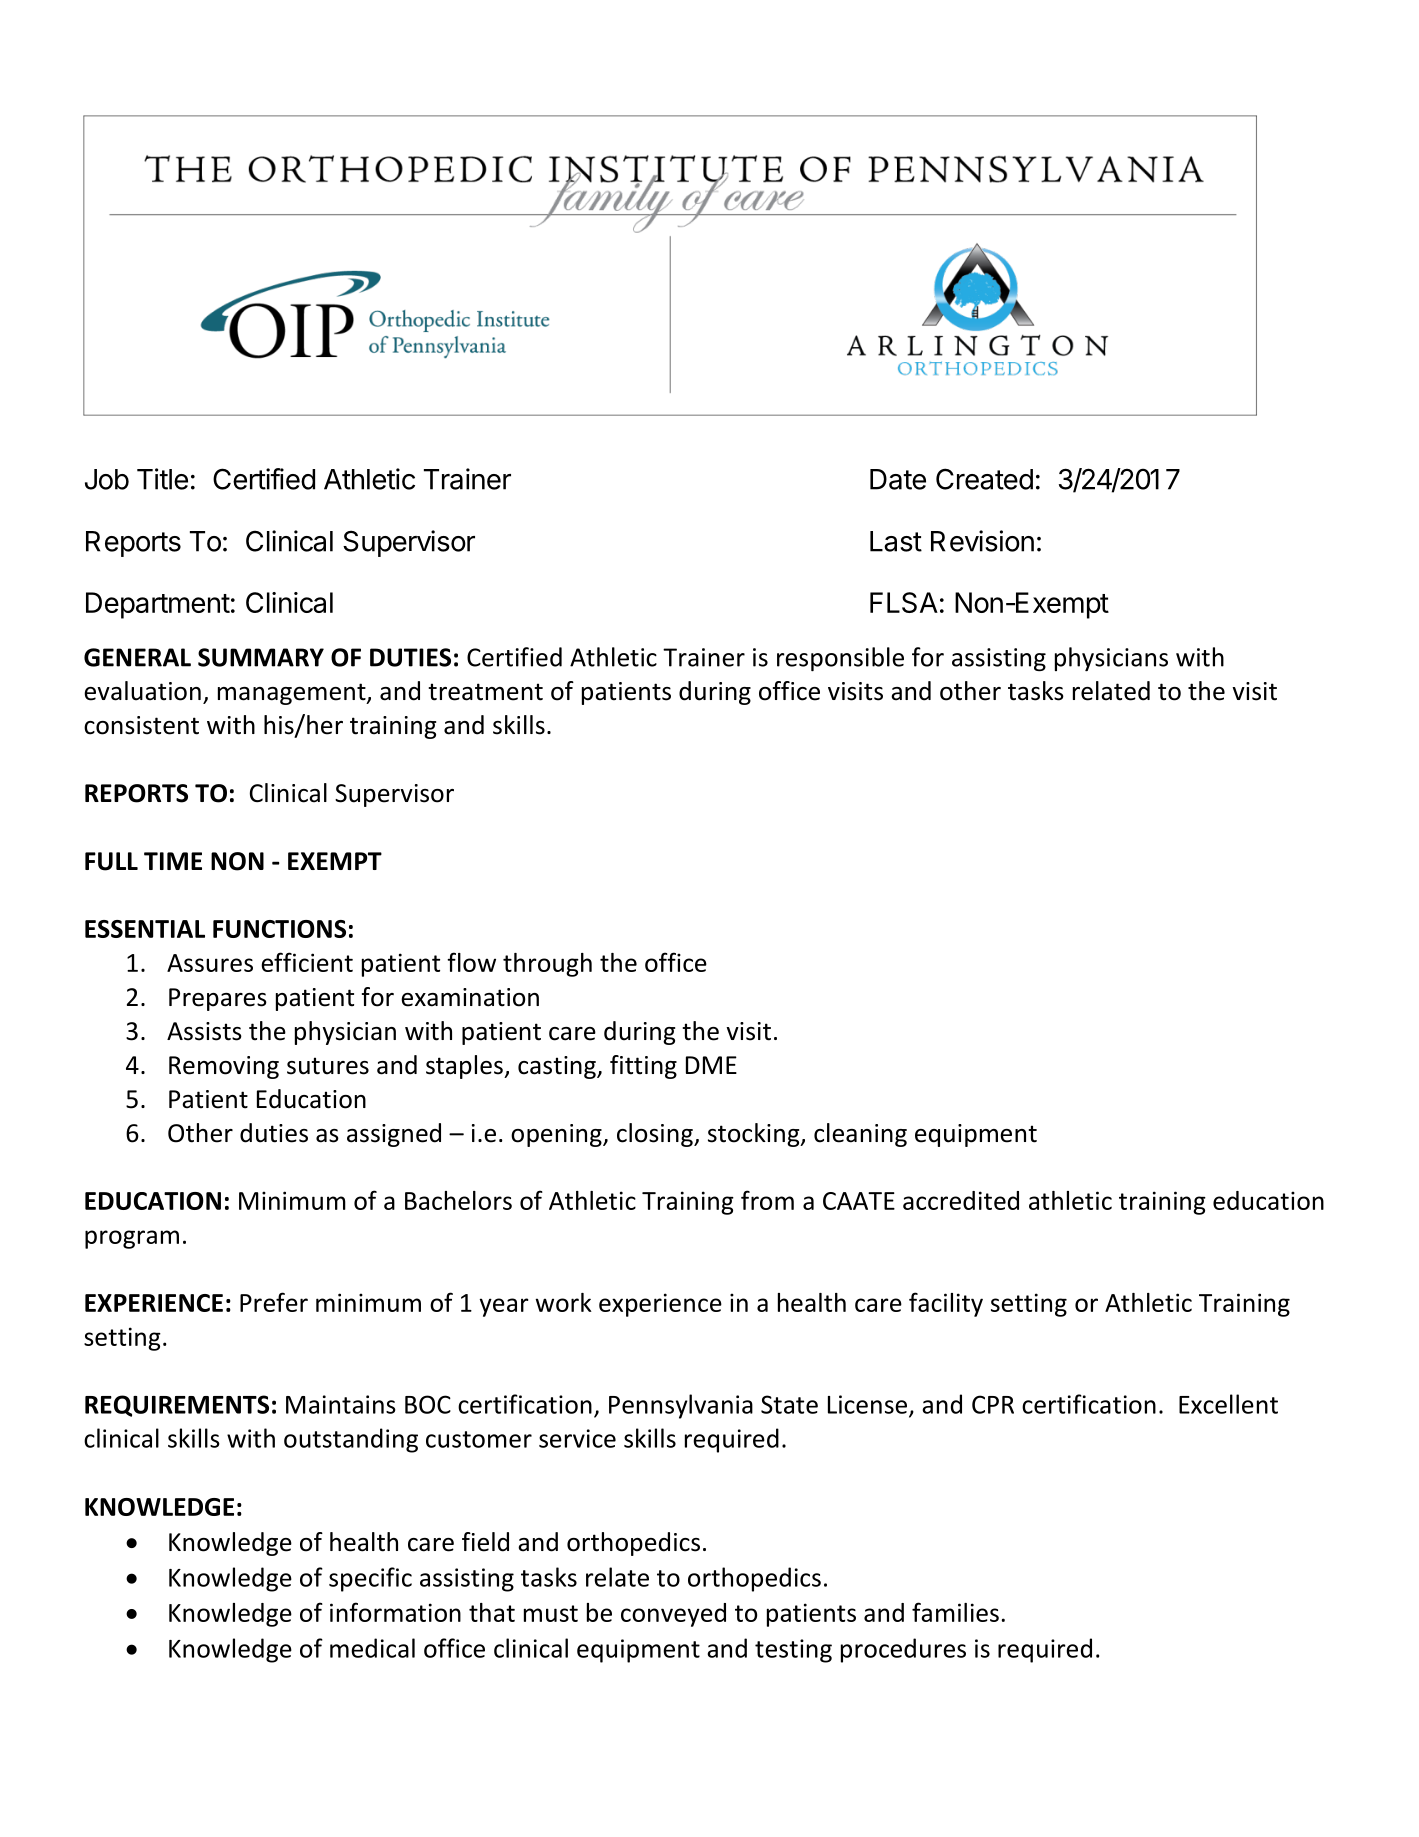 Image resolution: width=1419 pixels, height=1837 pixels. Describe the element at coordinates (896, 541) in the screenshot. I see `Last` at that location.
